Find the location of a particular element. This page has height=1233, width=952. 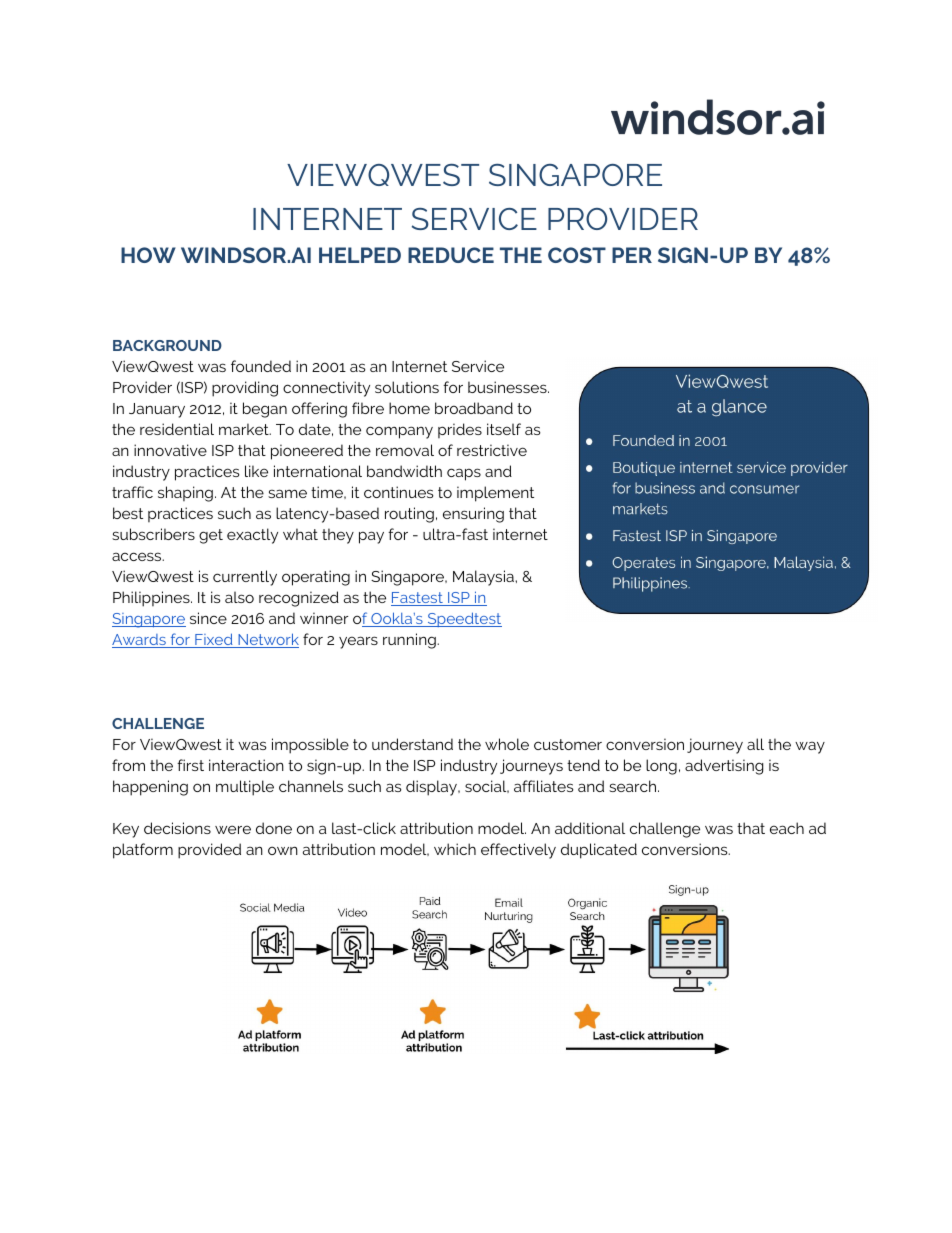

Fixed is located at coordinates (214, 640).
